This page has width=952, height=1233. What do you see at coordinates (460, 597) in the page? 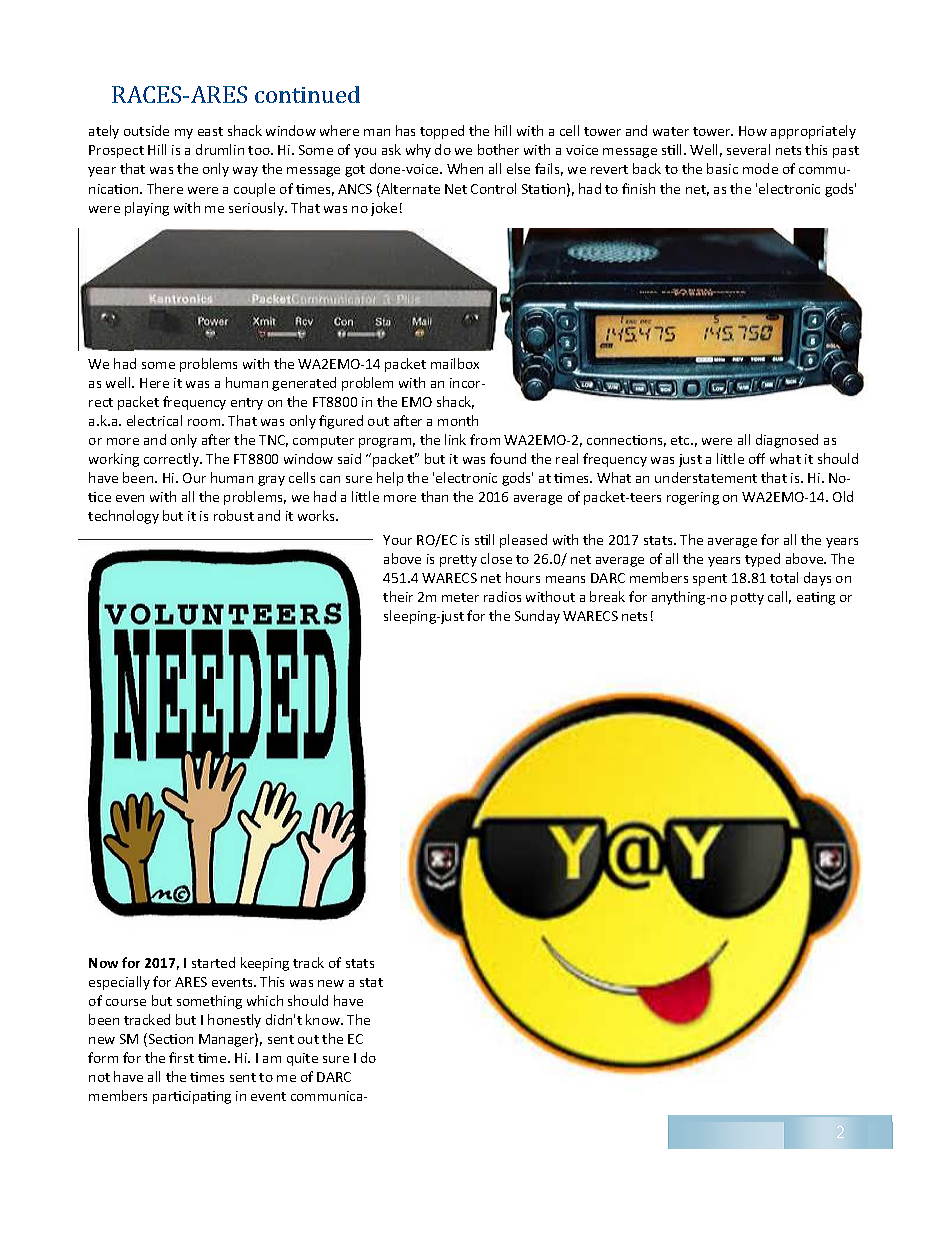
I see `meter` at bounding box center [460, 597].
